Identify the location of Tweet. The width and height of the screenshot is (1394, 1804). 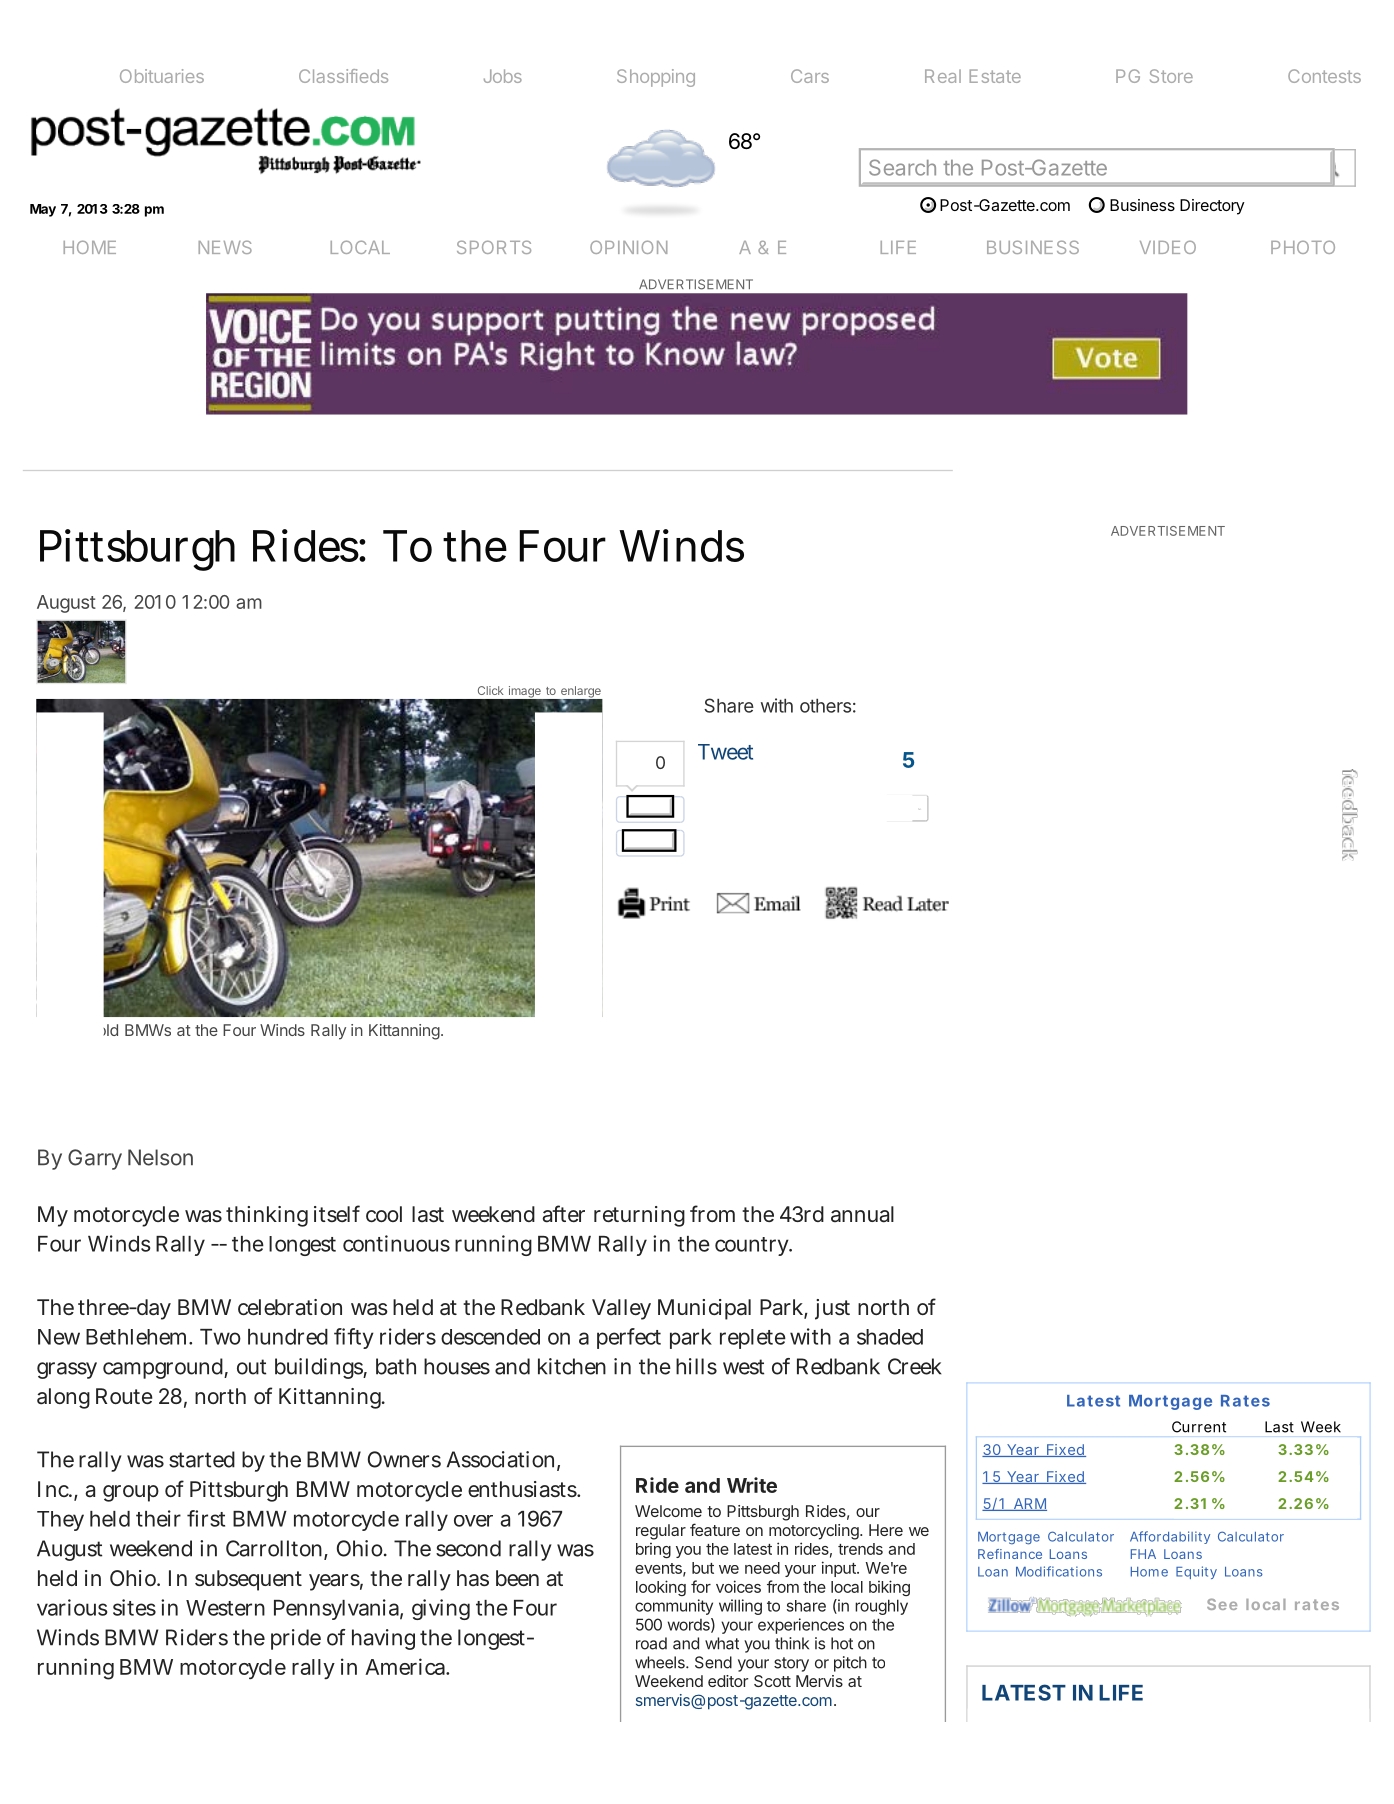
(725, 752).
